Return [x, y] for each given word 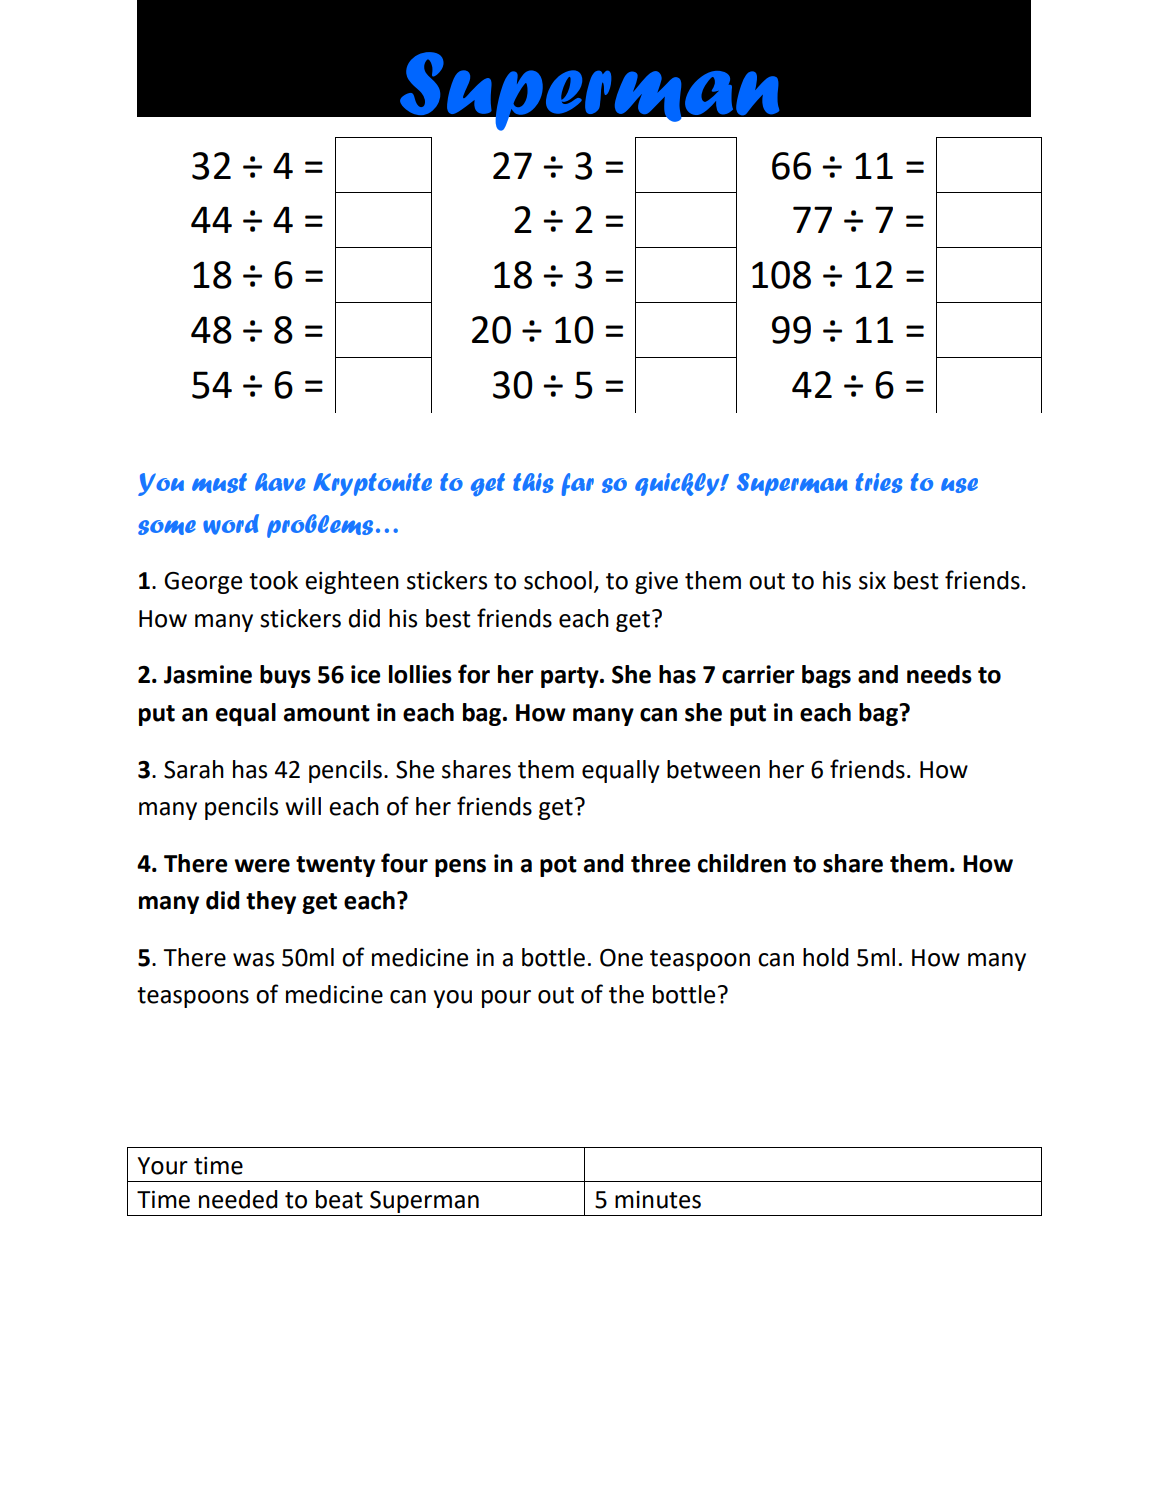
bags [826, 676]
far [578, 484]
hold [826, 957]
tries [879, 483]
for [474, 674]
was [253, 960]
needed [238, 1199]
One [621, 958]
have [280, 482]
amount [327, 713]
